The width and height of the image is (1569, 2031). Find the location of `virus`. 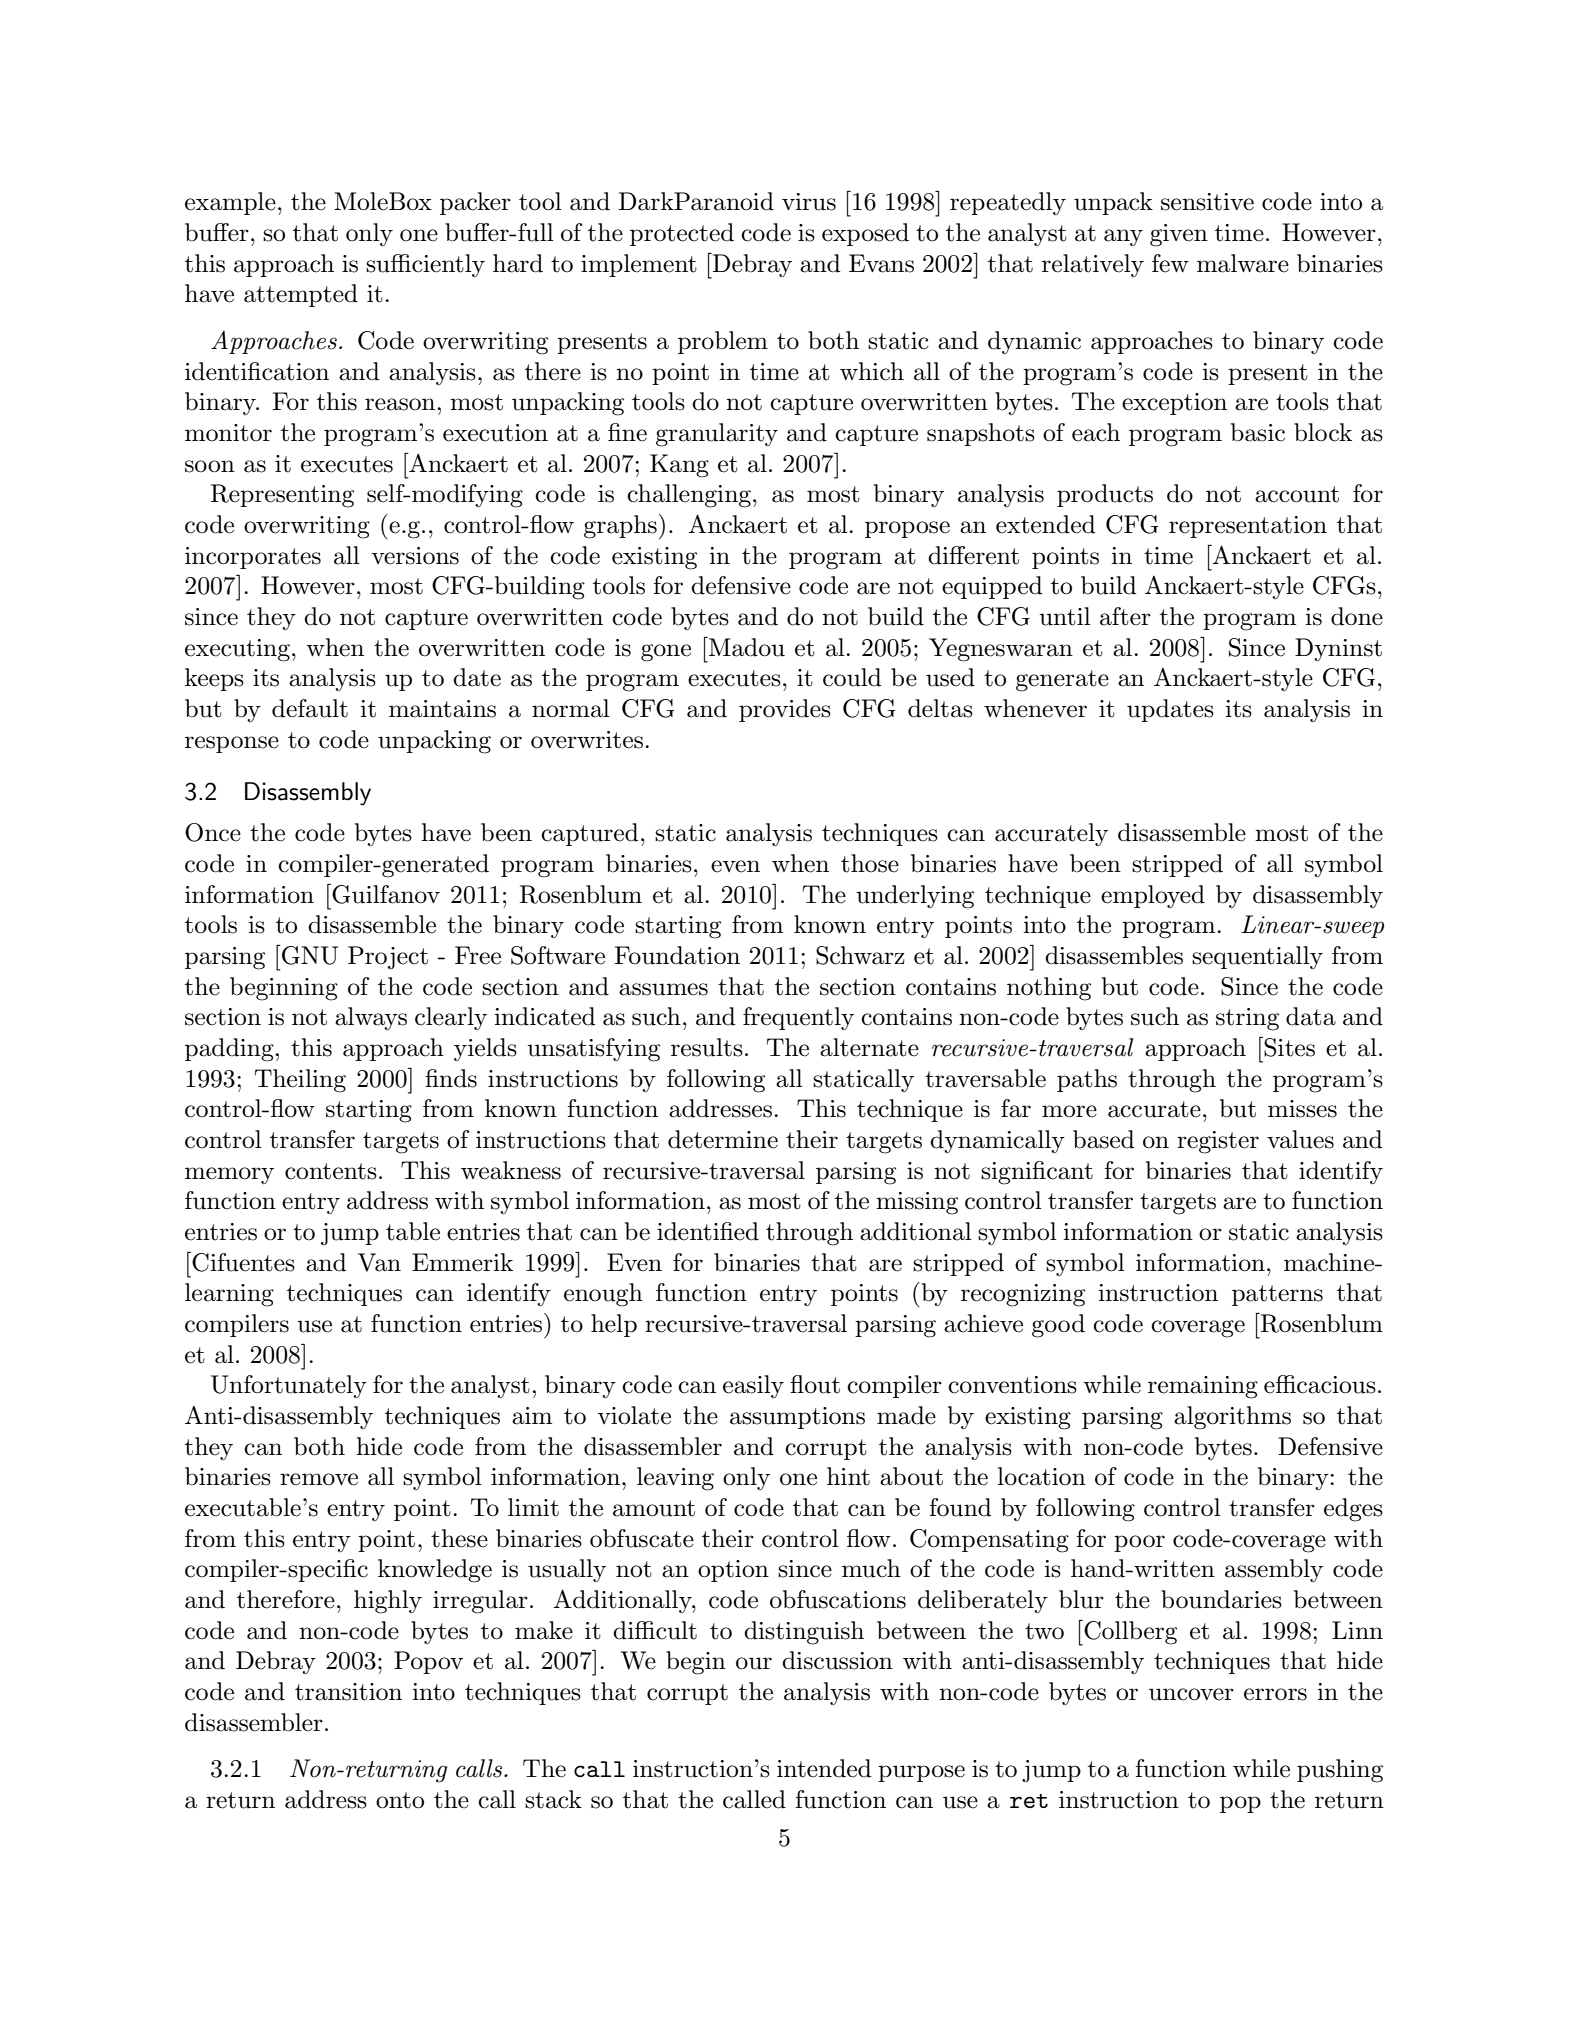

virus is located at coordinates (809, 202).
